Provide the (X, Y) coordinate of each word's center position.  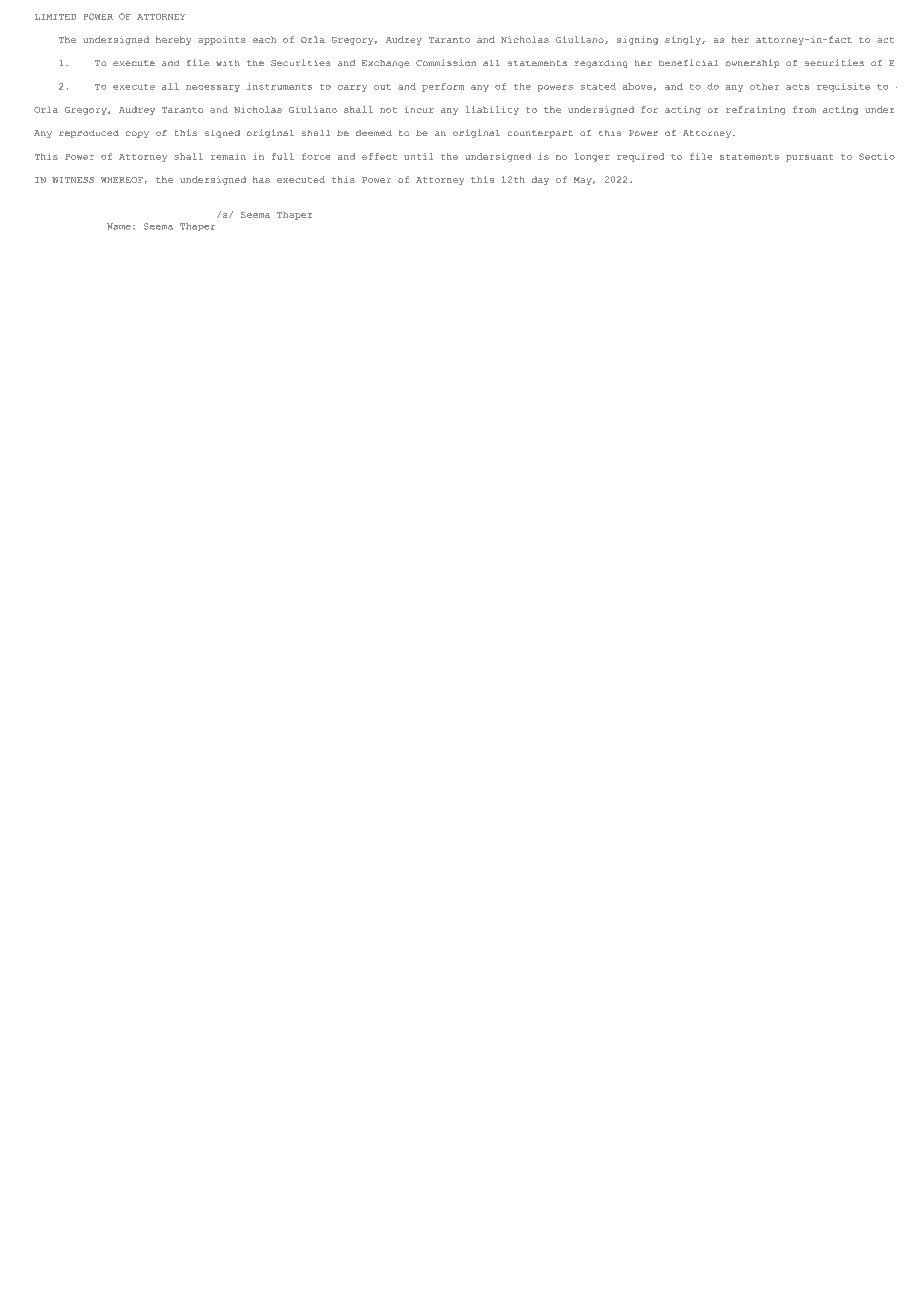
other (764, 86)
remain (228, 156)
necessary (213, 88)
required (641, 157)
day (540, 180)
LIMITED (55, 17)
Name (119, 226)
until (418, 156)
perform (443, 87)
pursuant (809, 158)
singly (684, 40)
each (264, 39)
